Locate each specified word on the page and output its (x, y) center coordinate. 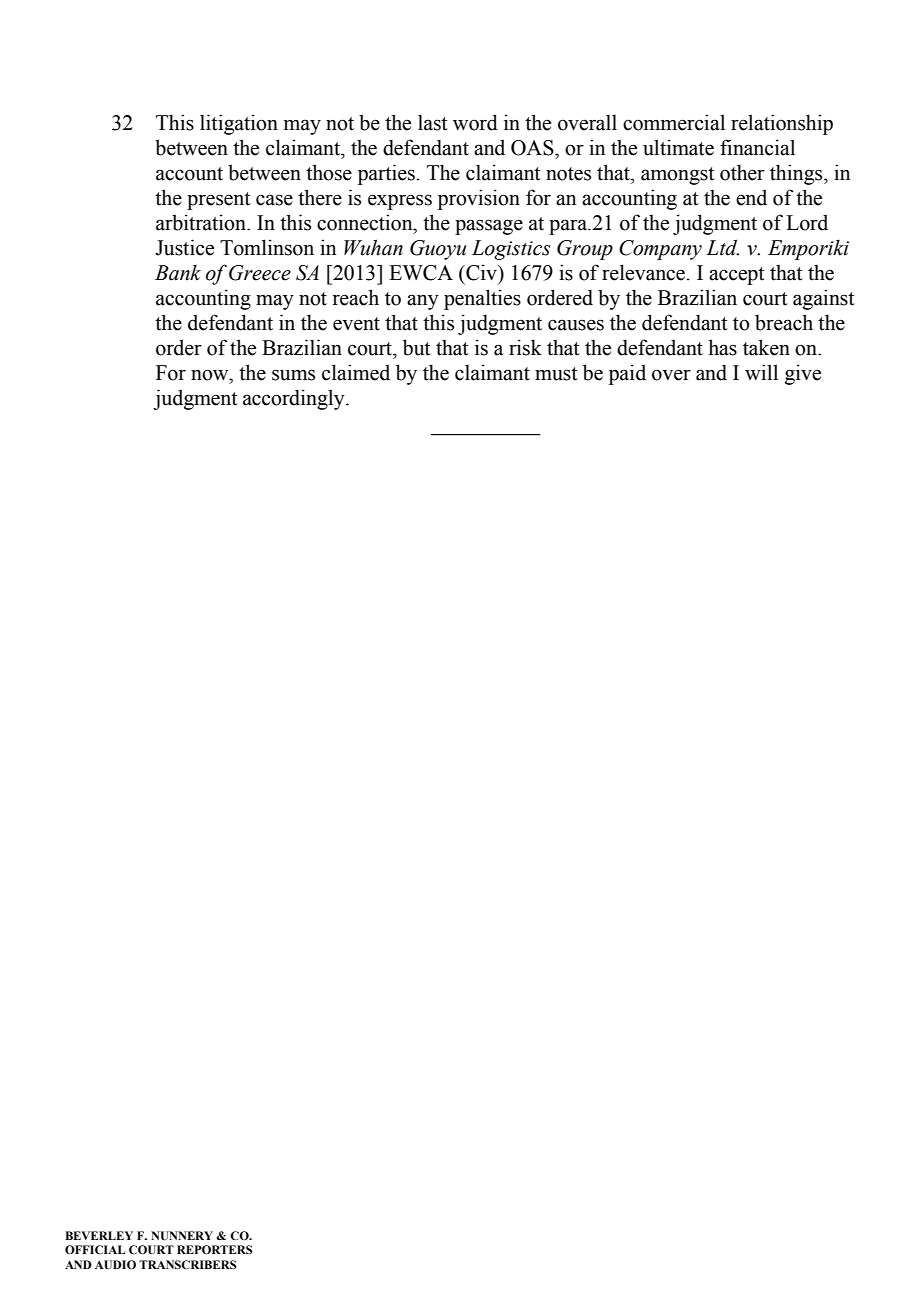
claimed (356, 372)
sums (293, 375)
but (417, 347)
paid (627, 374)
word (475, 122)
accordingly (295, 399)
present (219, 201)
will (761, 372)
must (556, 374)
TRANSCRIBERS (188, 1264)
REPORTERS (215, 1249)
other (742, 172)
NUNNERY (182, 1236)
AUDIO (115, 1264)
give (803, 374)
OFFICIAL (95, 1249)
